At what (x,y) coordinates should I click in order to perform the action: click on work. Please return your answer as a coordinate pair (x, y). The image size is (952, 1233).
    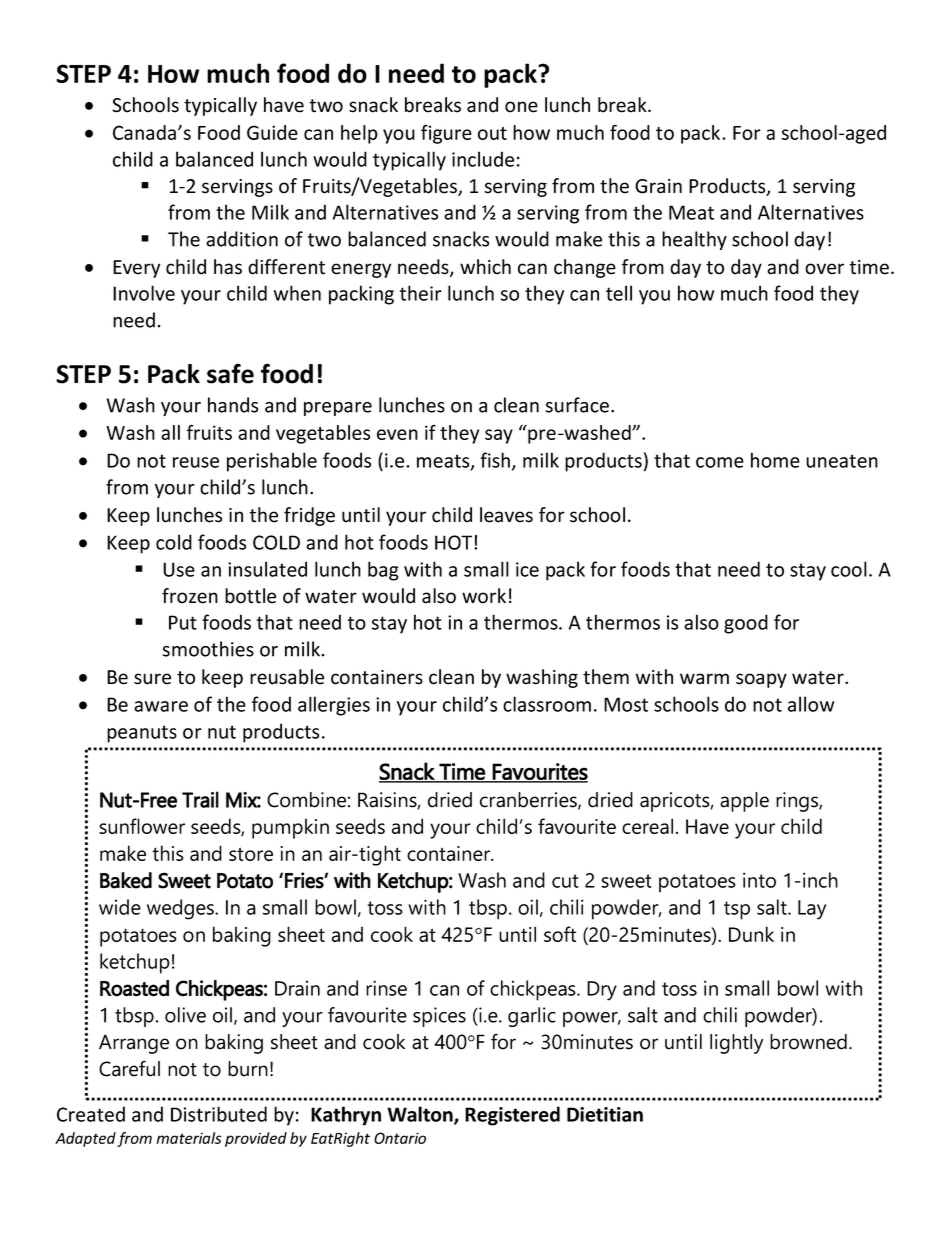
    Looking at the image, I should click on (484, 596).
